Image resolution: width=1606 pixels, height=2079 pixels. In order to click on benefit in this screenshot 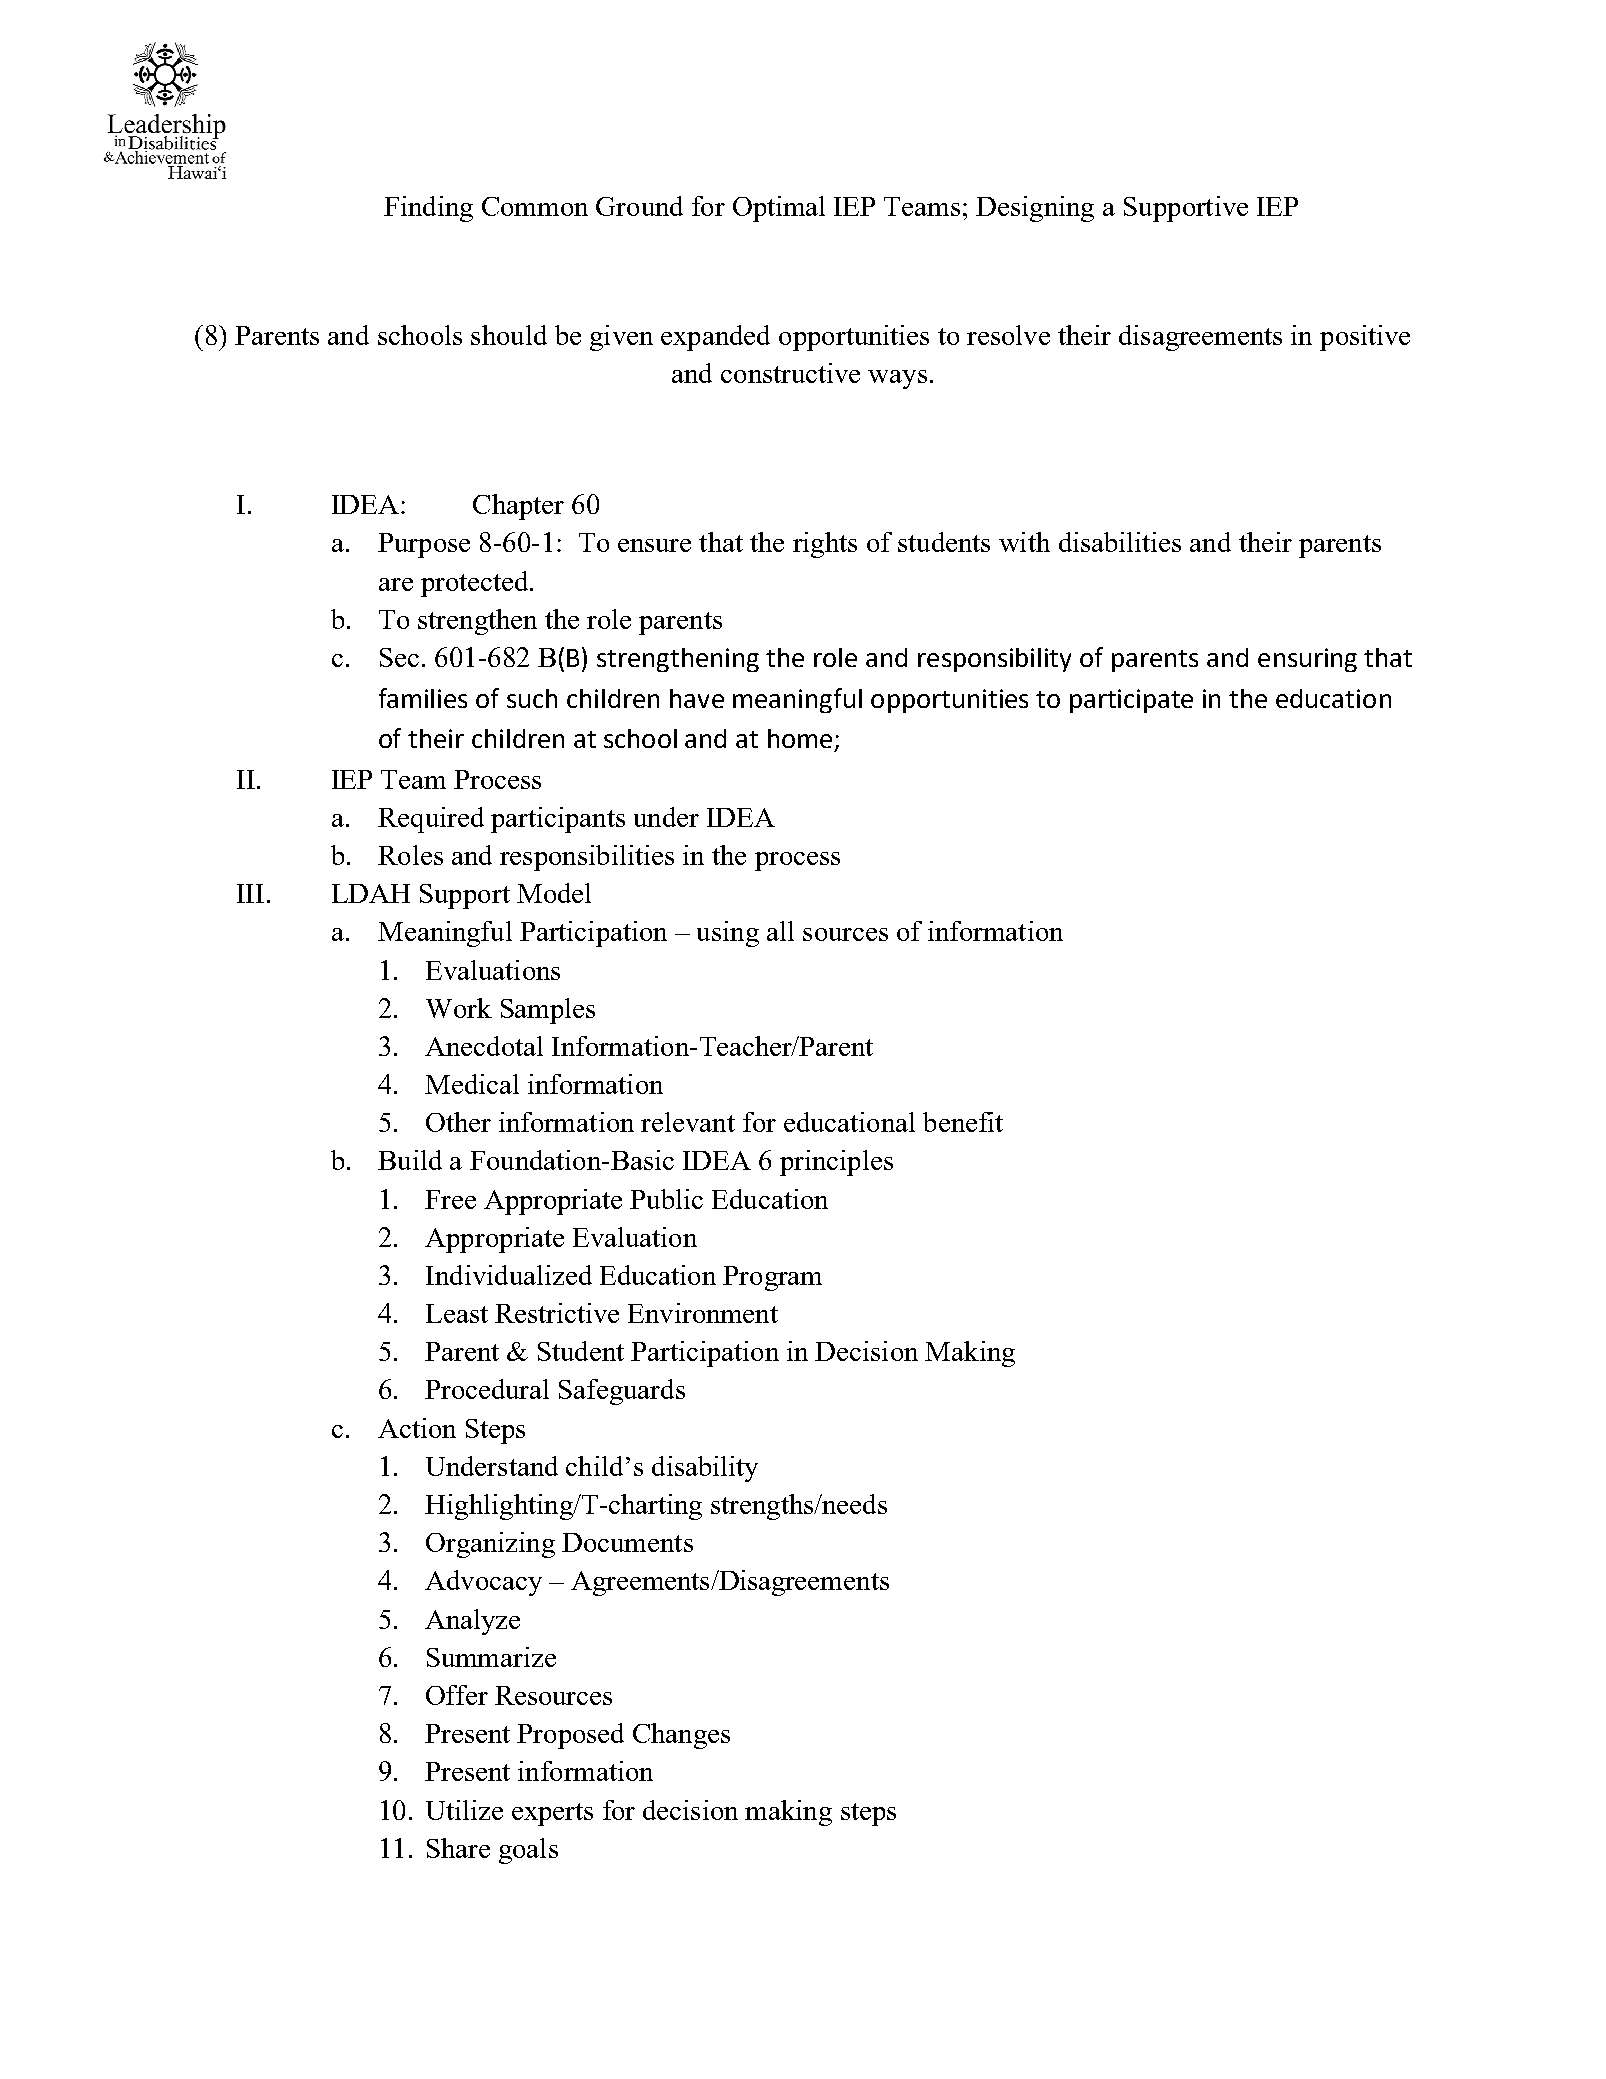, I will do `click(963, 1122)`.
